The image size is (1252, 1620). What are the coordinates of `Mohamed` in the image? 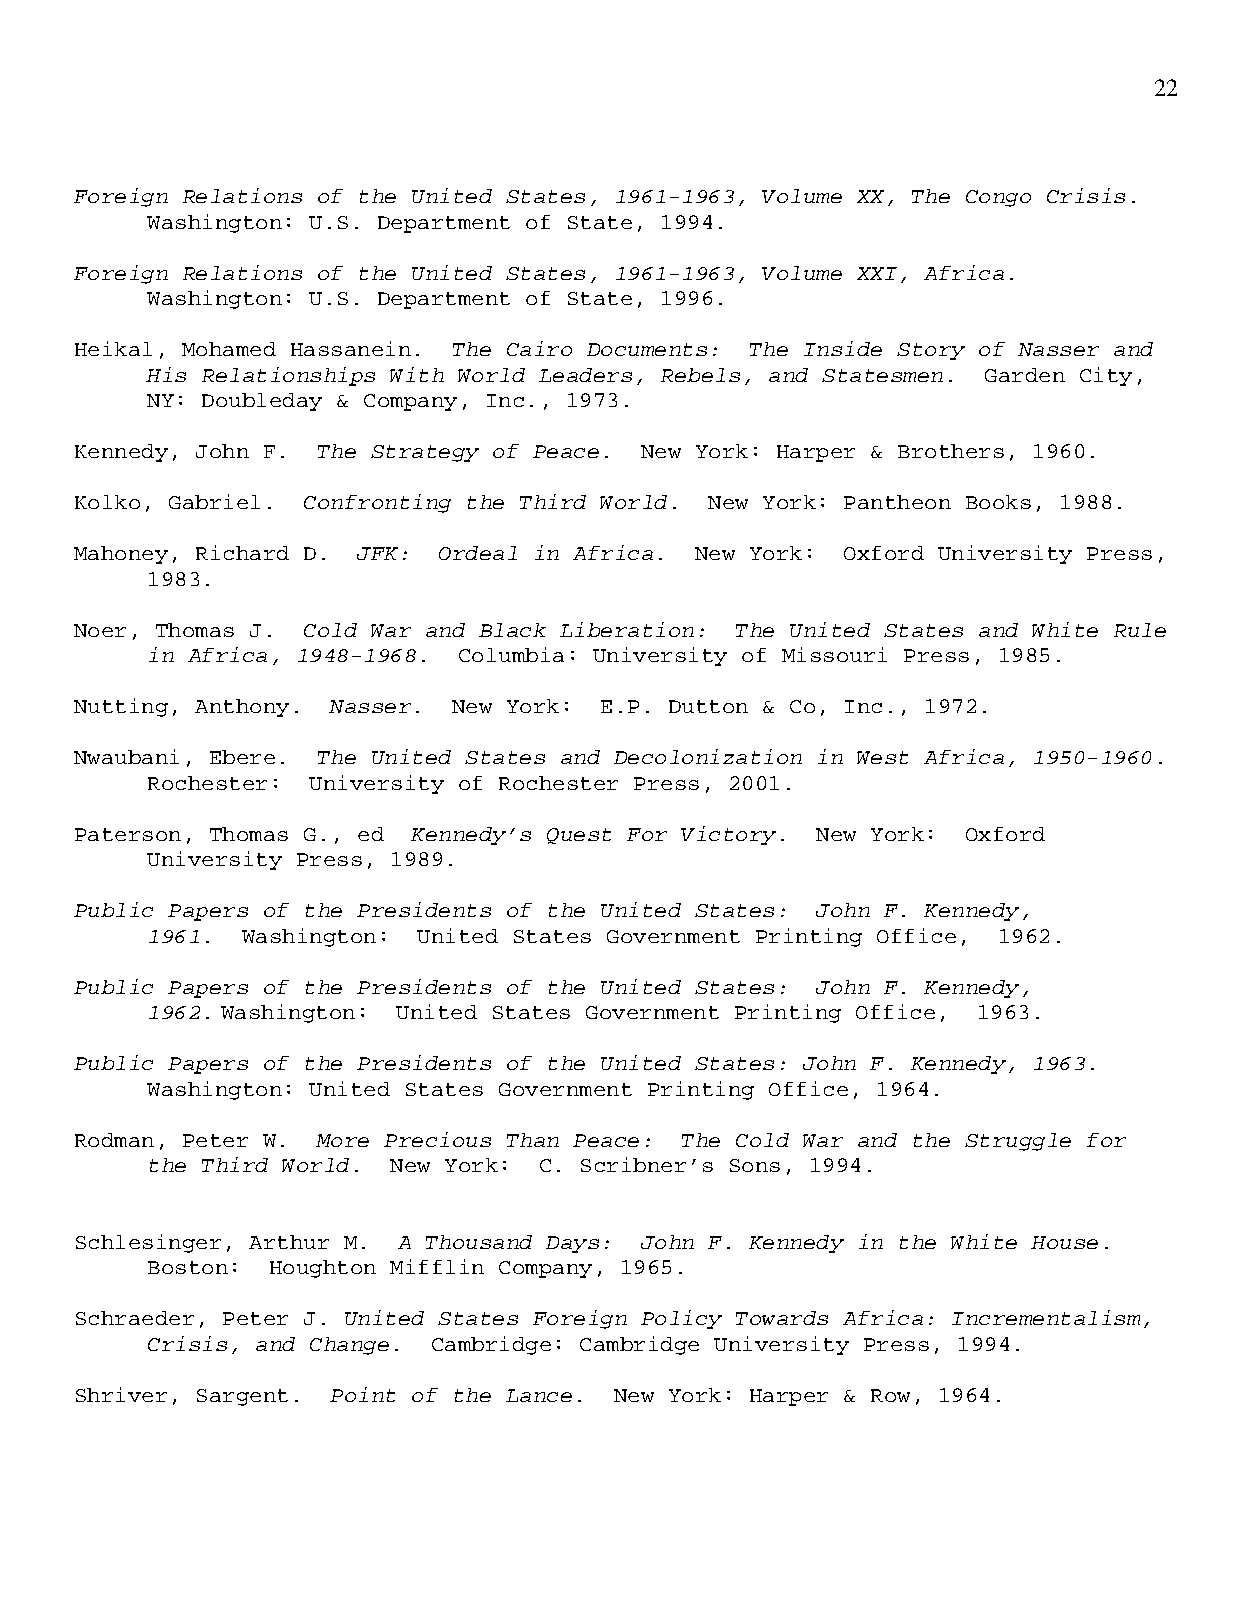 It's located at (229, 349).
